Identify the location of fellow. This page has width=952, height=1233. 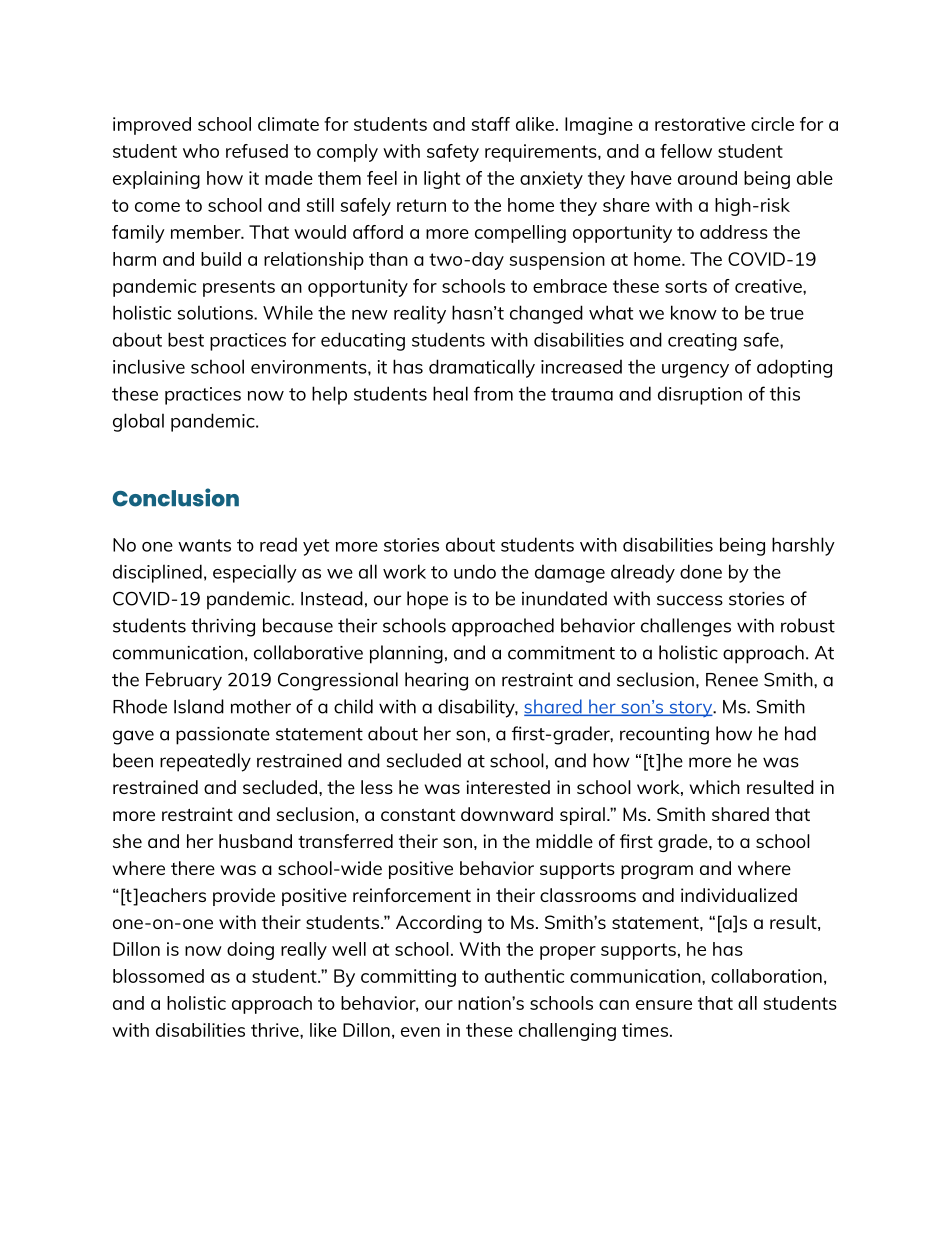
(686, 151).
